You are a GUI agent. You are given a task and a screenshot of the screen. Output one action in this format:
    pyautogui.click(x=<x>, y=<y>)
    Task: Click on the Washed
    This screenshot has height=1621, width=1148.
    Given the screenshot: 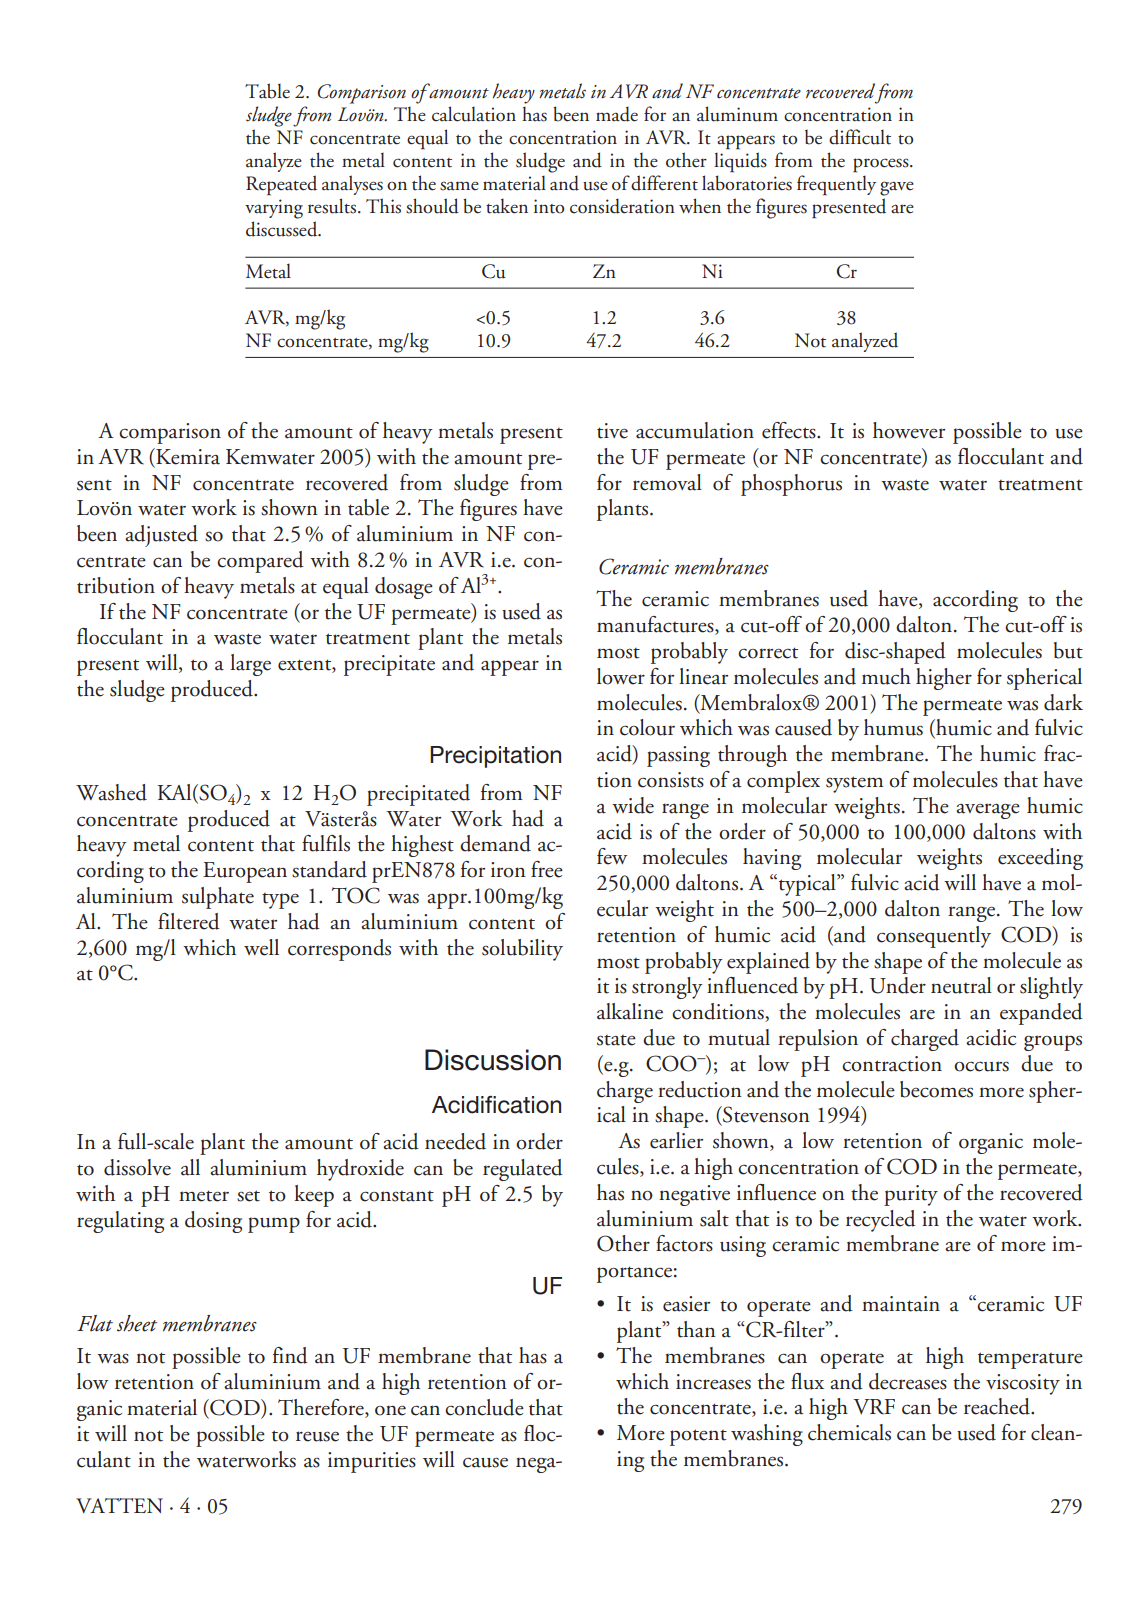 What is the action you would take?
    pyautogui.click(x=111, y=792)
